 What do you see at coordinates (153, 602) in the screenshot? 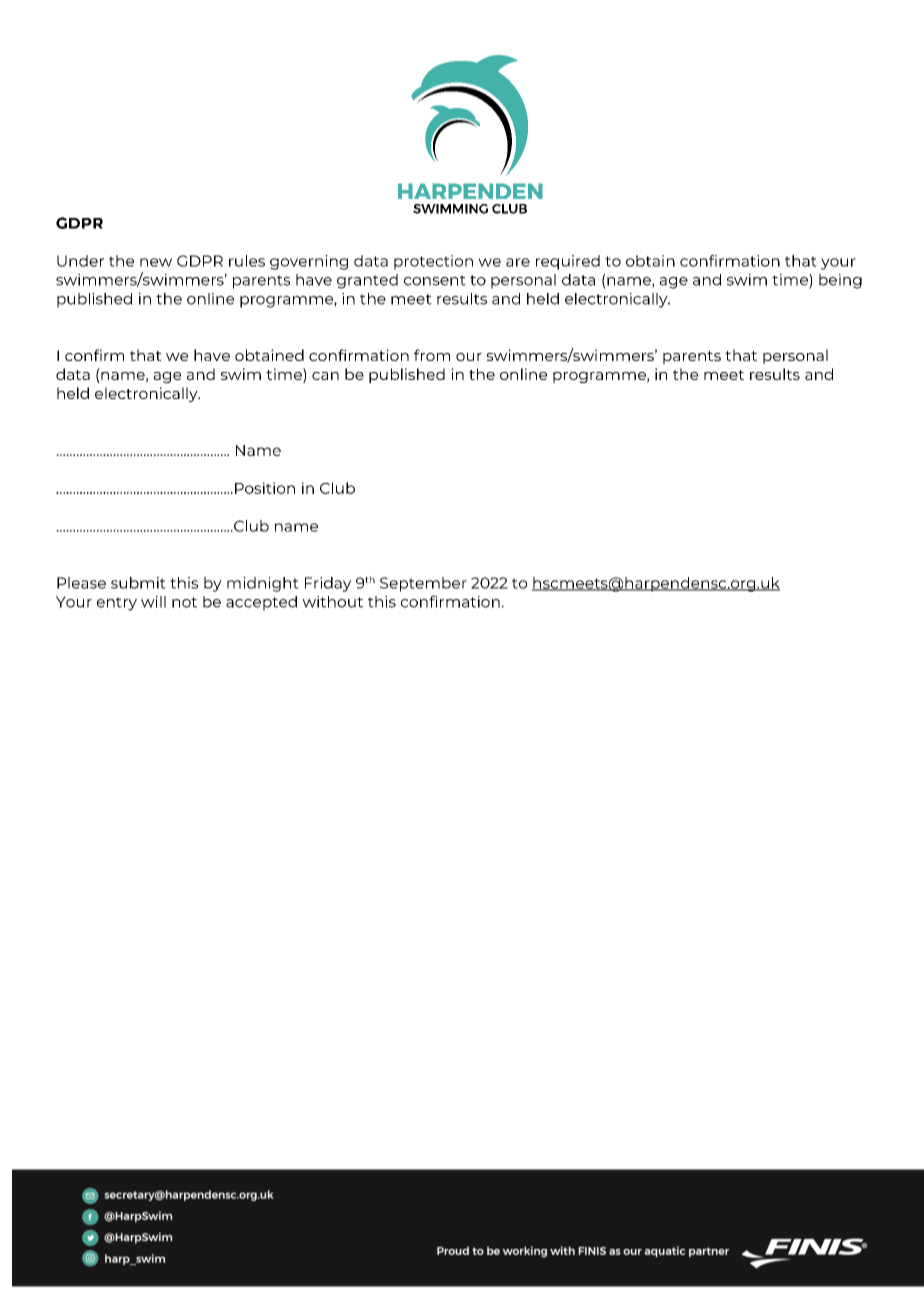
I see `will` at bounding box center [153, 602].
